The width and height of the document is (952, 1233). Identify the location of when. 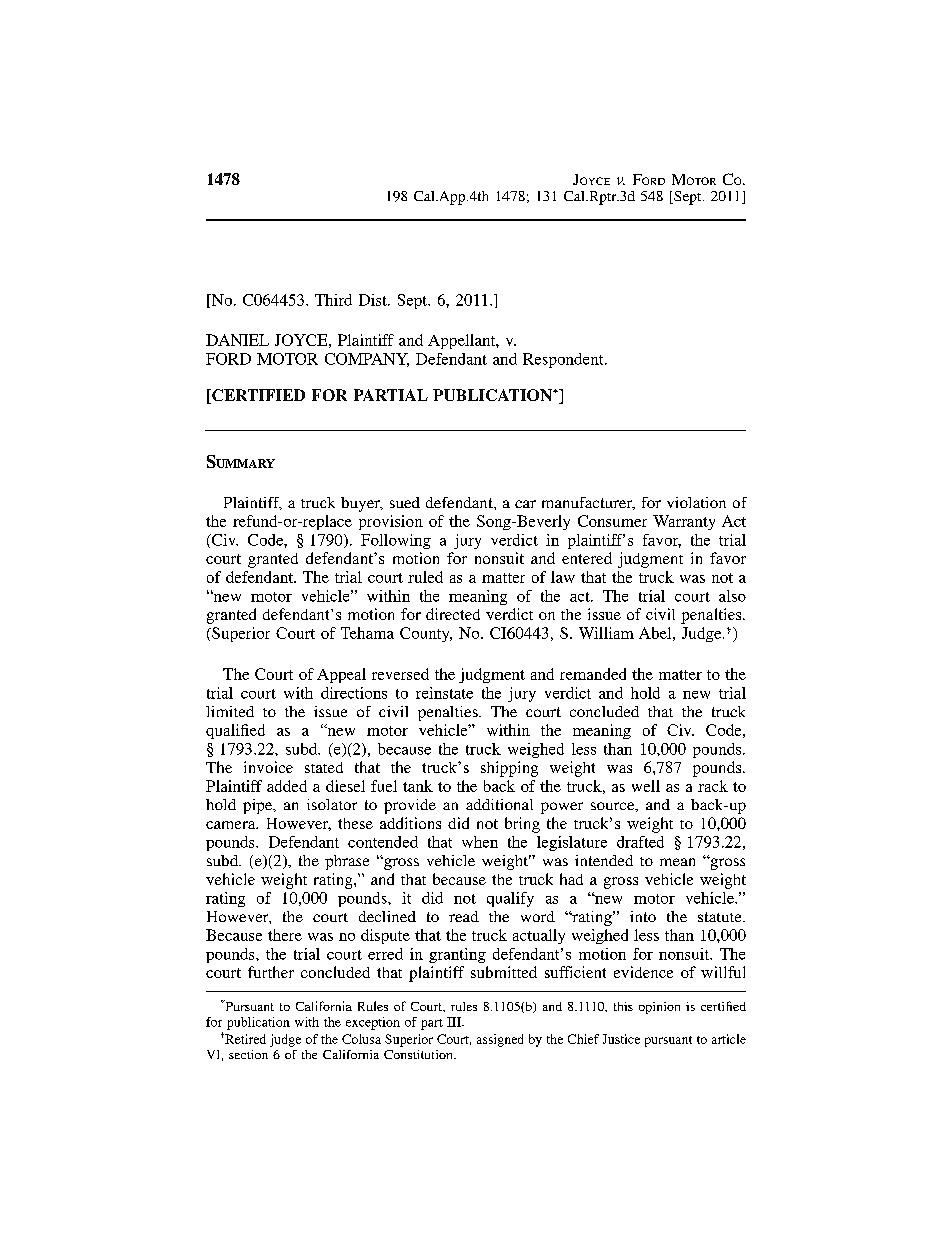
(480, 842).
